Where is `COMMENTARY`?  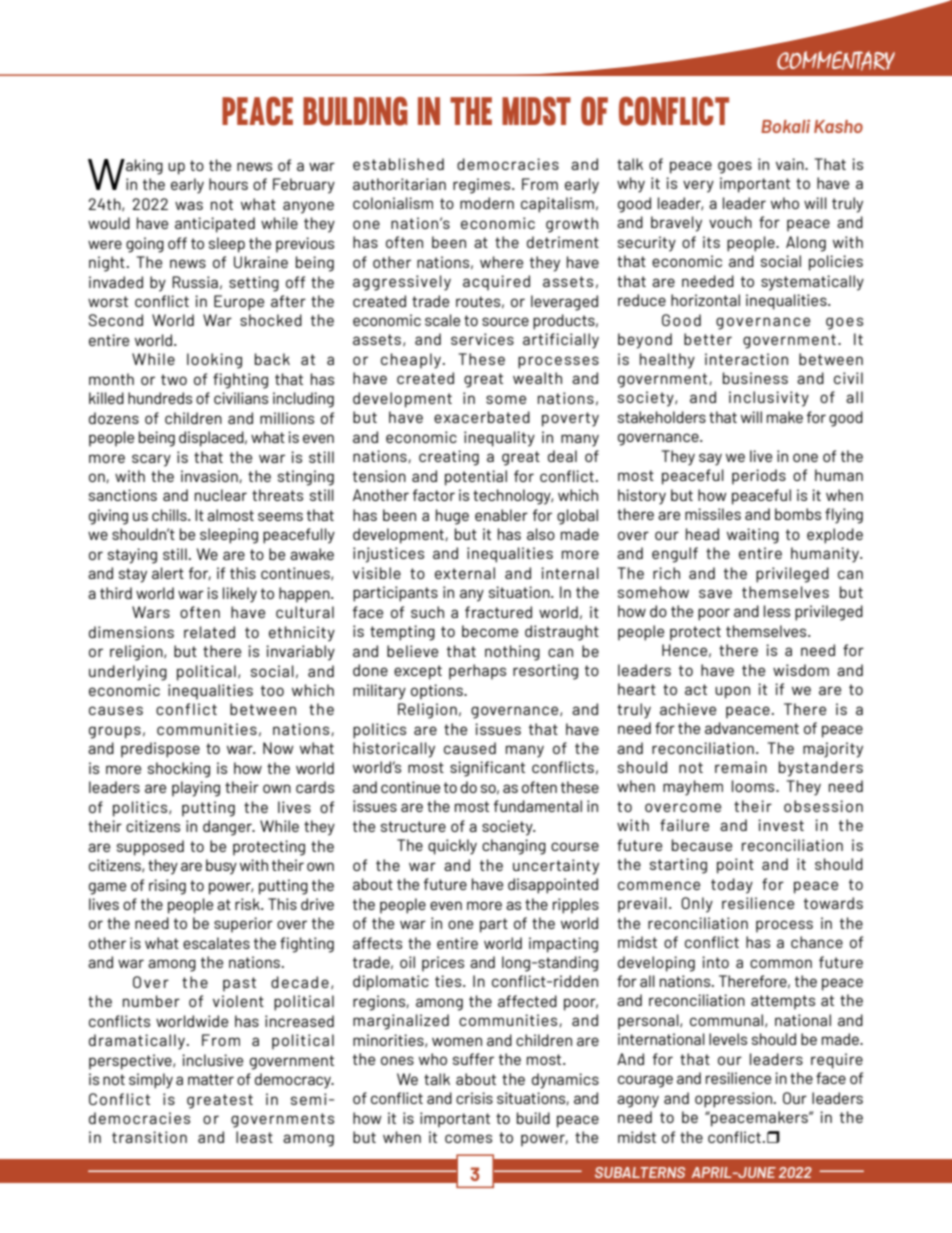 COMMENTARY is located at coordinates (836, 61).
